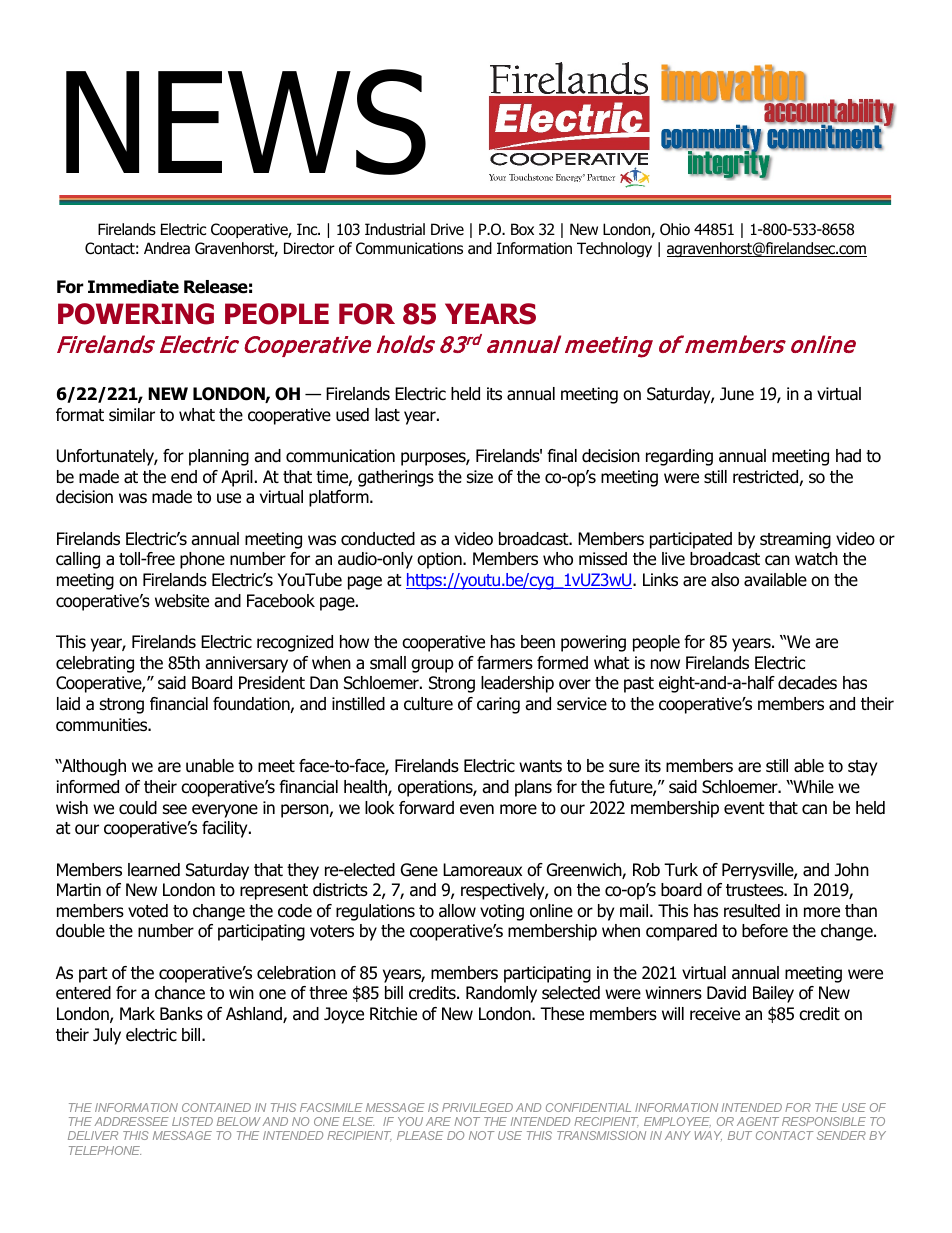 This screenshot has width=952, height=1233. Describe the element at coordinates (246, 122) in the screenshot. I see `NEWS` at that location.
